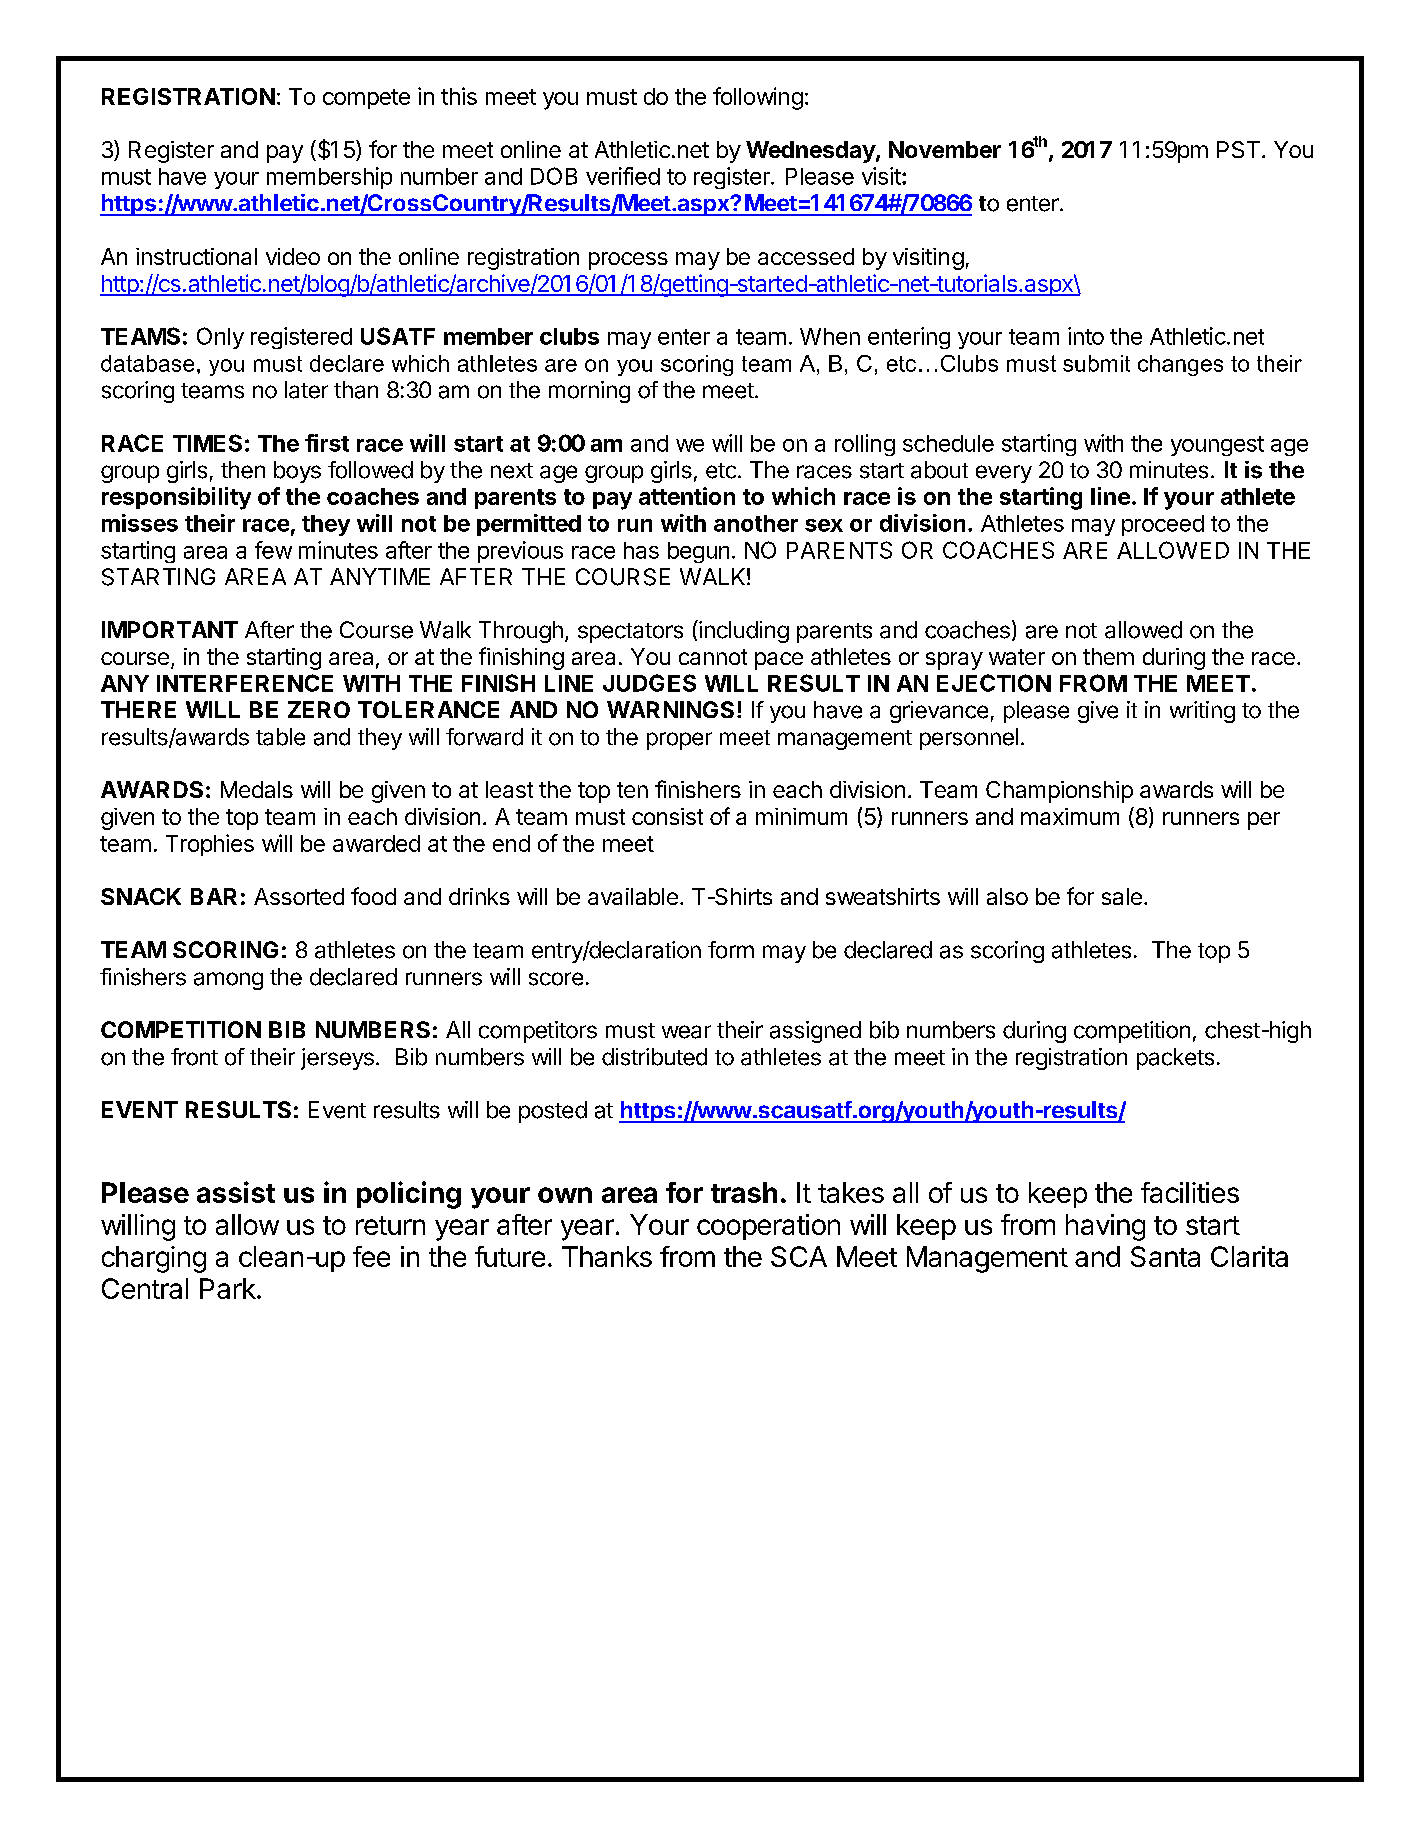 The height and width of the screenshot is (1837, 1419). Describe the element at coordinates (670, 709) in the screenshot. I see `WARNINGS` at that location.
